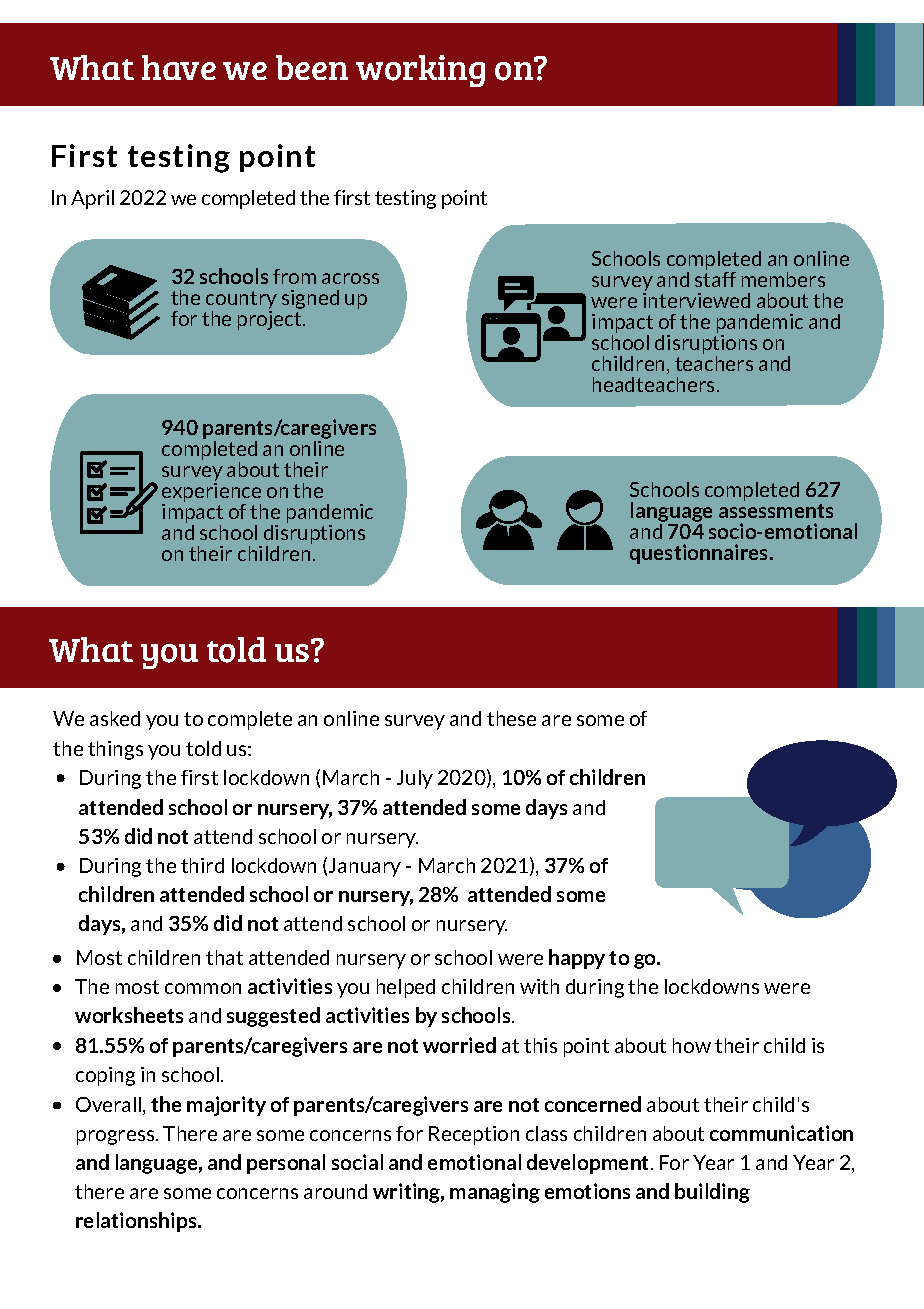 This image has height=1309, width=924. Describe the element at coordinates (712, 1193) in the image. I see `building` at that location.
